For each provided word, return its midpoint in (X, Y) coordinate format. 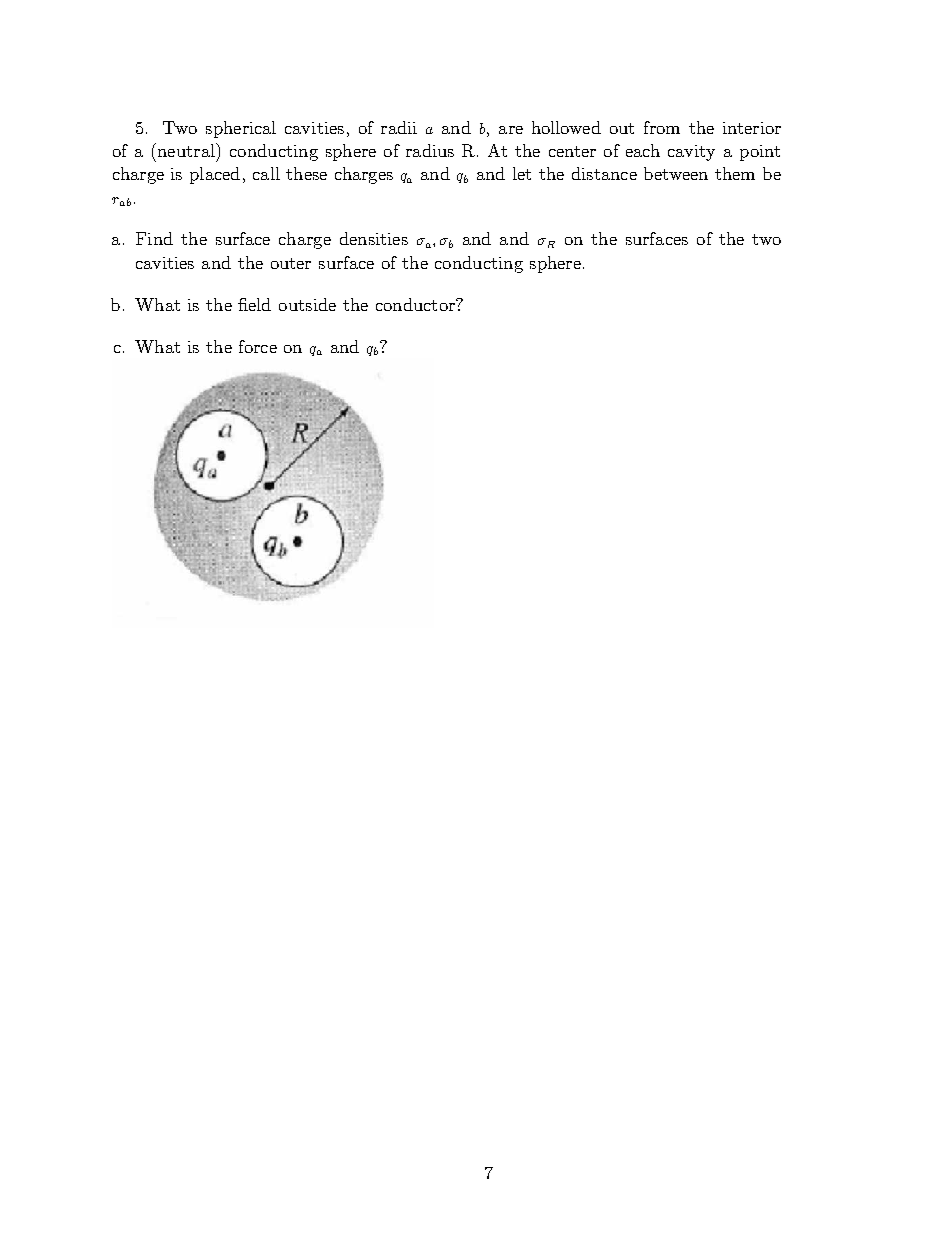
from (662, 127)
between (676, 173)
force (258, 346)
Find (154, 238)
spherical (241, 129)
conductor (416, 304)
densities (374, 238)
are (511, 130)
